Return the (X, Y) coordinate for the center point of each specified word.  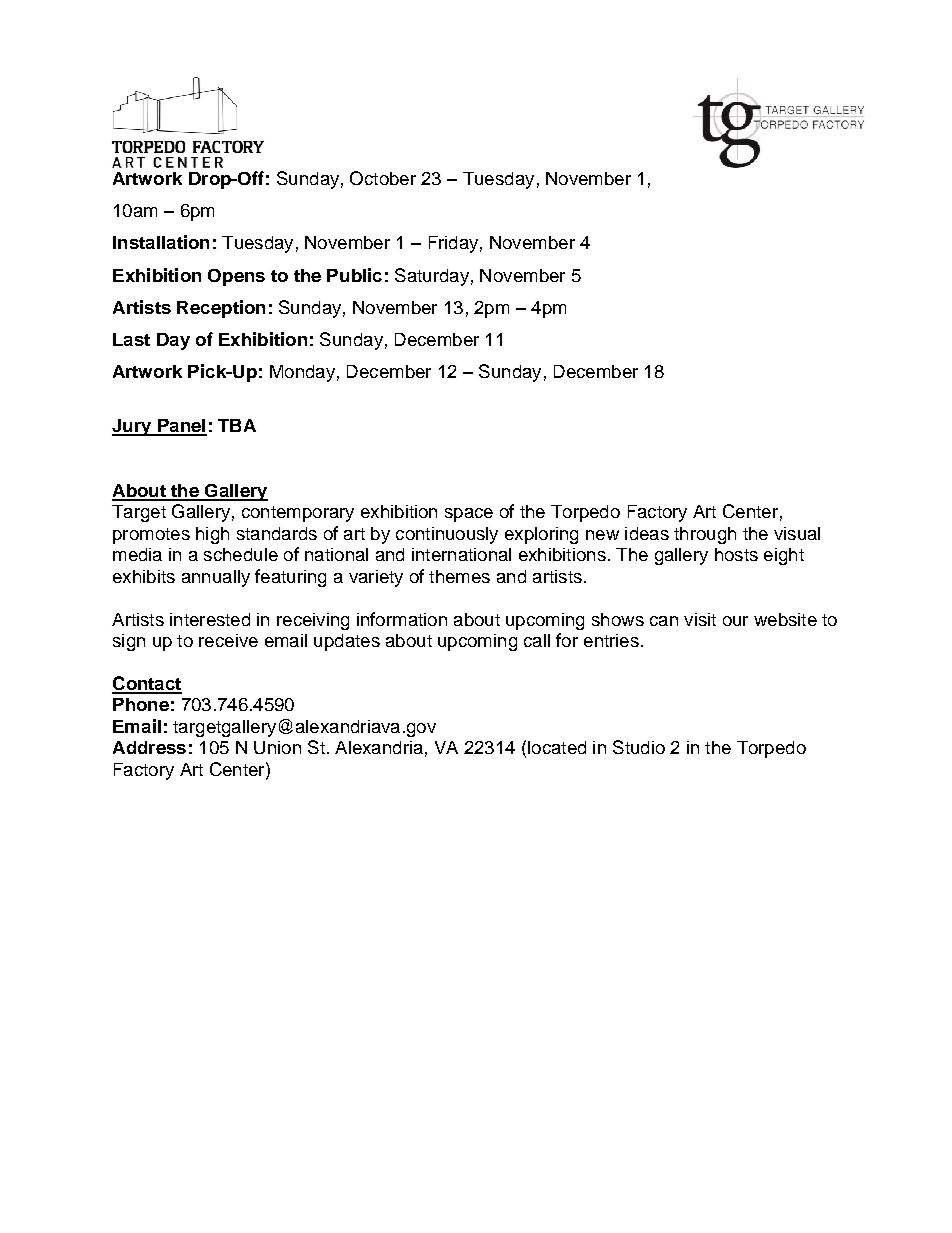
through (705, 535)
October (383, 178)
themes (459, 576)
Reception (221, 309)
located (557, 747)
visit (700, 619)
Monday (302, 373)
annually (216, 578)
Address (149, 747)
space (469, 515)
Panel (181, 427)
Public (354, 275)
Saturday (432, 277)
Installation (161, 242)
